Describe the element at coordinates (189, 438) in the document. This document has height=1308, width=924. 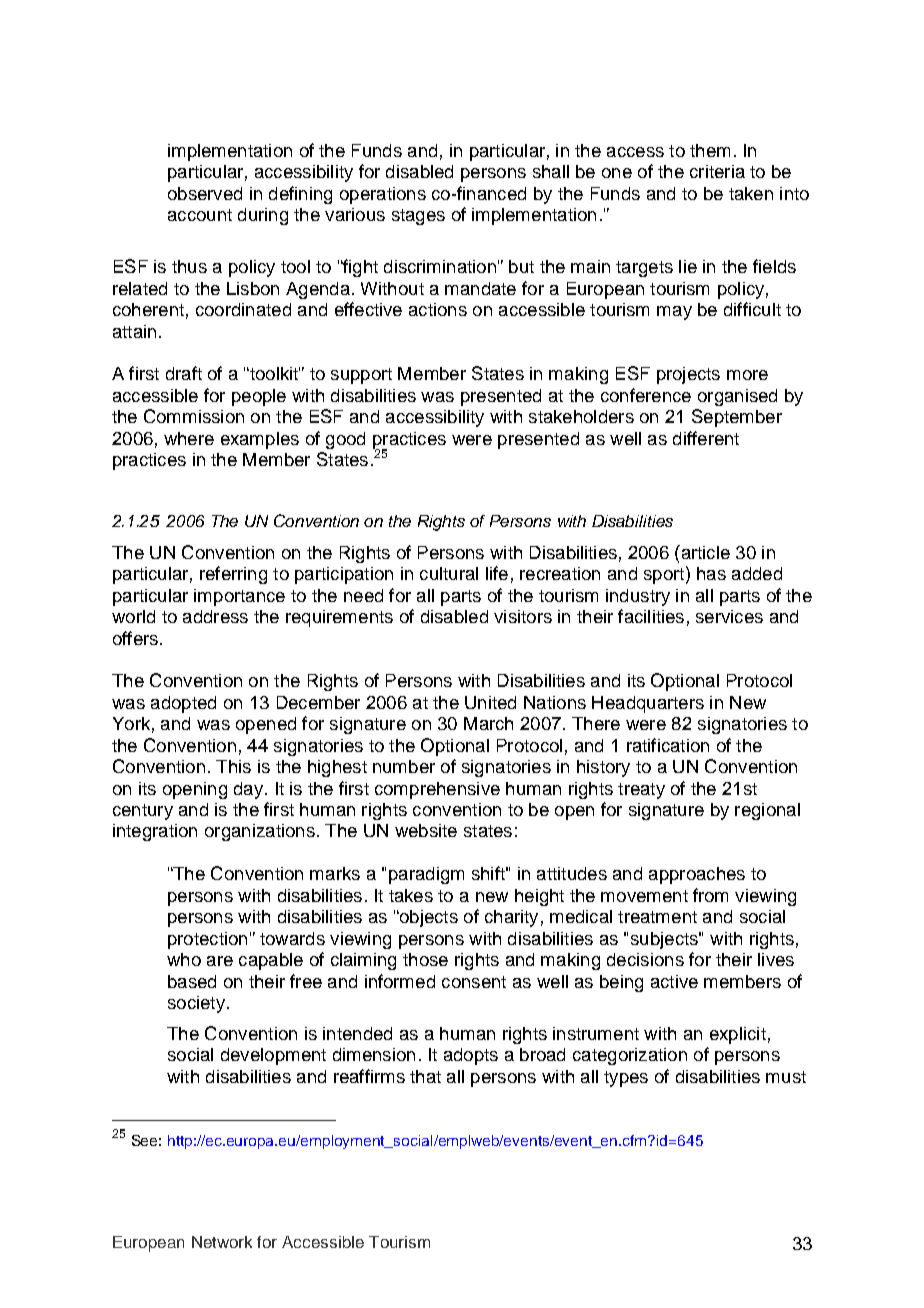
I see `where` at that location.
